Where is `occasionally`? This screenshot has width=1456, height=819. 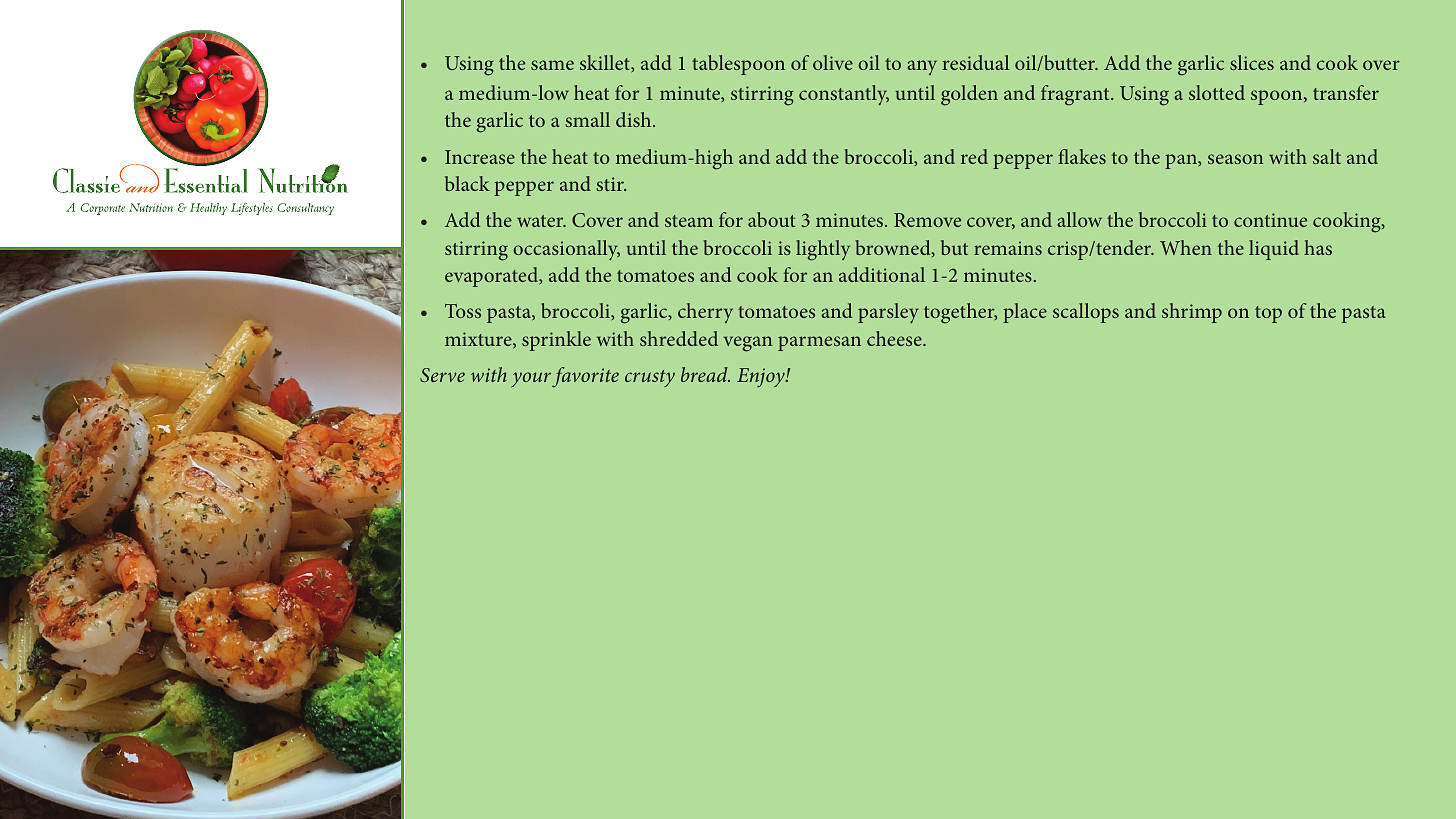 occasionally is located at coordinates (566, 250).
